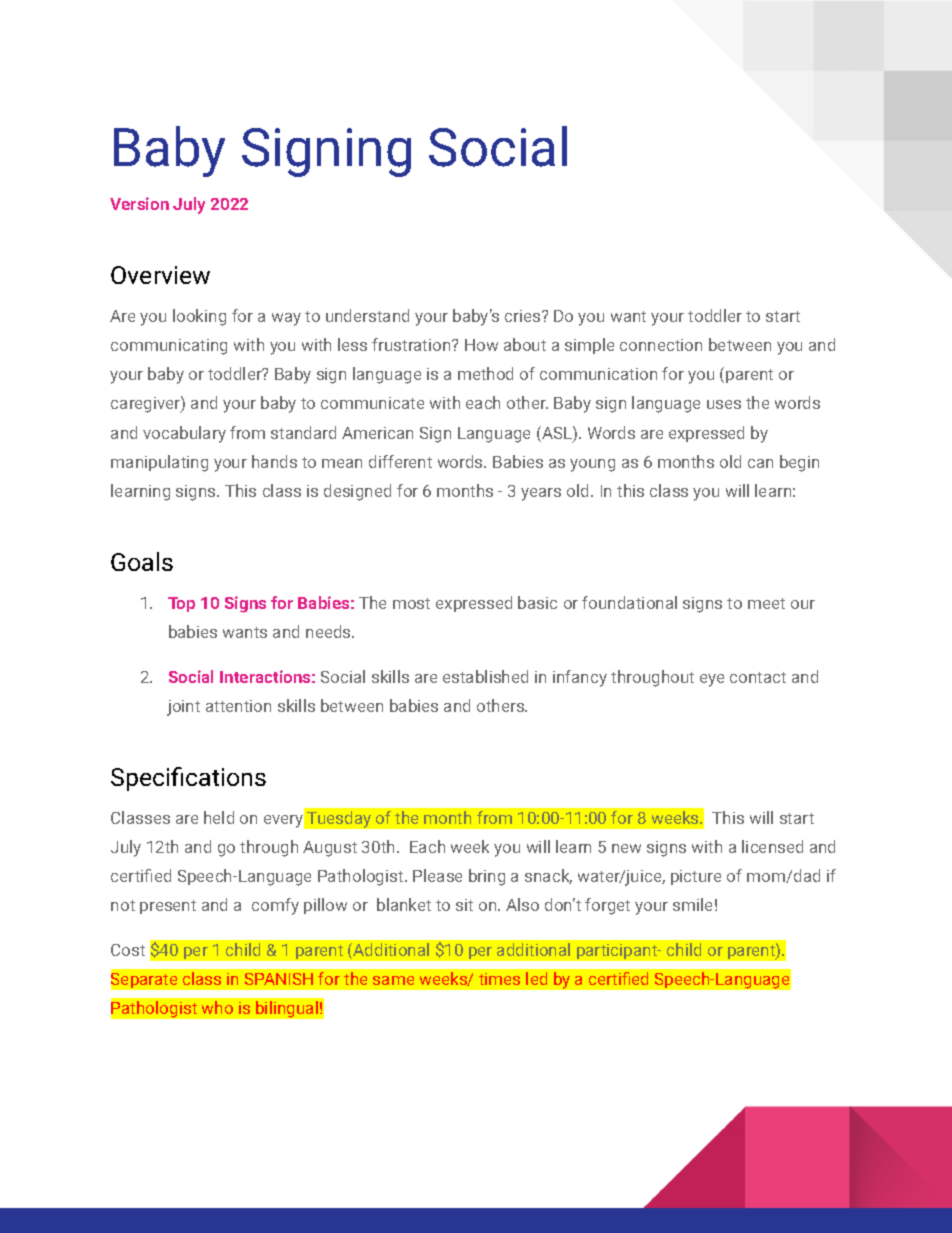 The height and width of the image is (1233, 952). What do you see at coordinates (661, 345) in the image?
I see `connection` at bounding box center [661, 345].
